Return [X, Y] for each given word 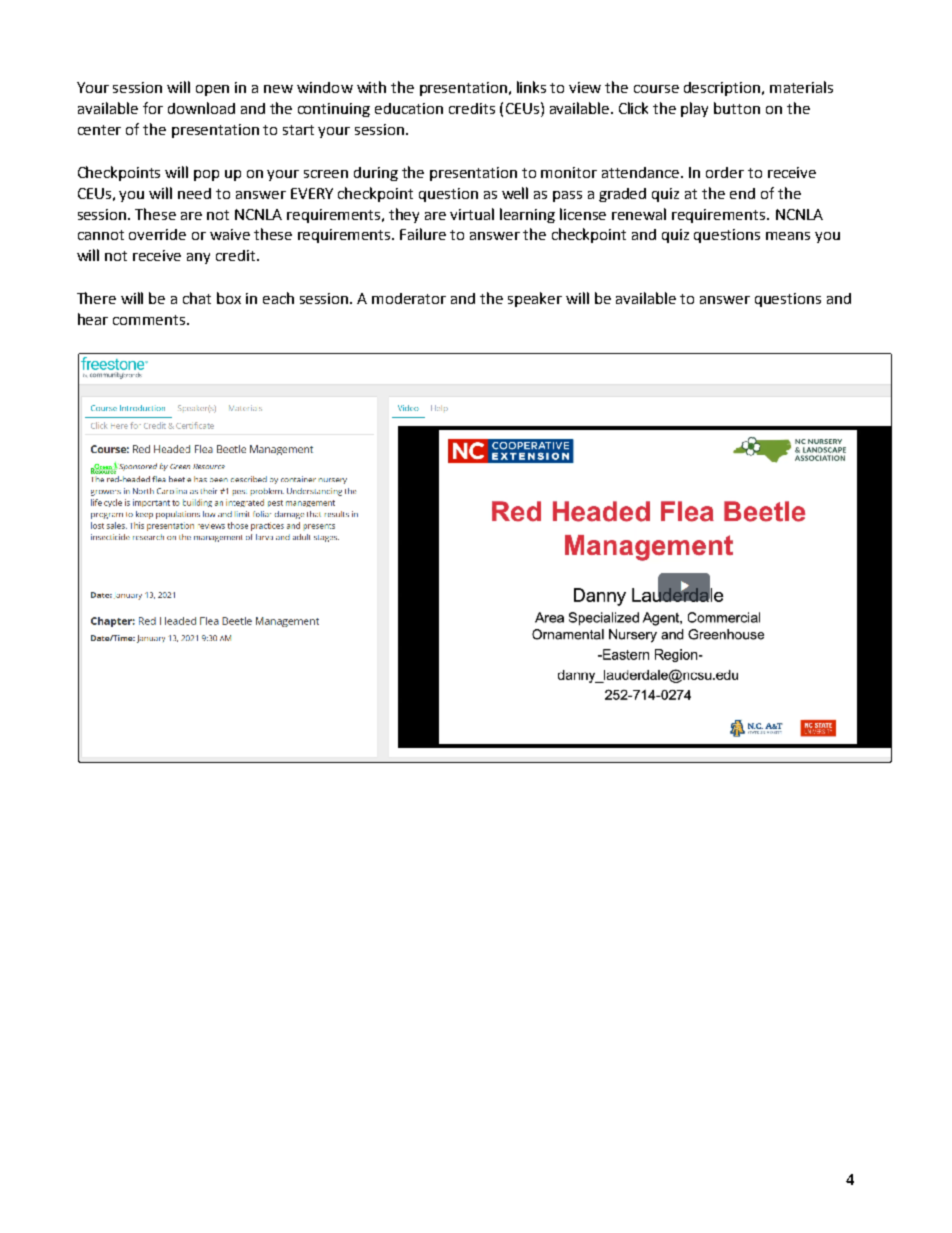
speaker [535, 299]
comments [150, 320]
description [723, 89]
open [212, 90]
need [194, 193]
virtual [472, 214]
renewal [639, 214]
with [371, 87]
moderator [409, 298]
